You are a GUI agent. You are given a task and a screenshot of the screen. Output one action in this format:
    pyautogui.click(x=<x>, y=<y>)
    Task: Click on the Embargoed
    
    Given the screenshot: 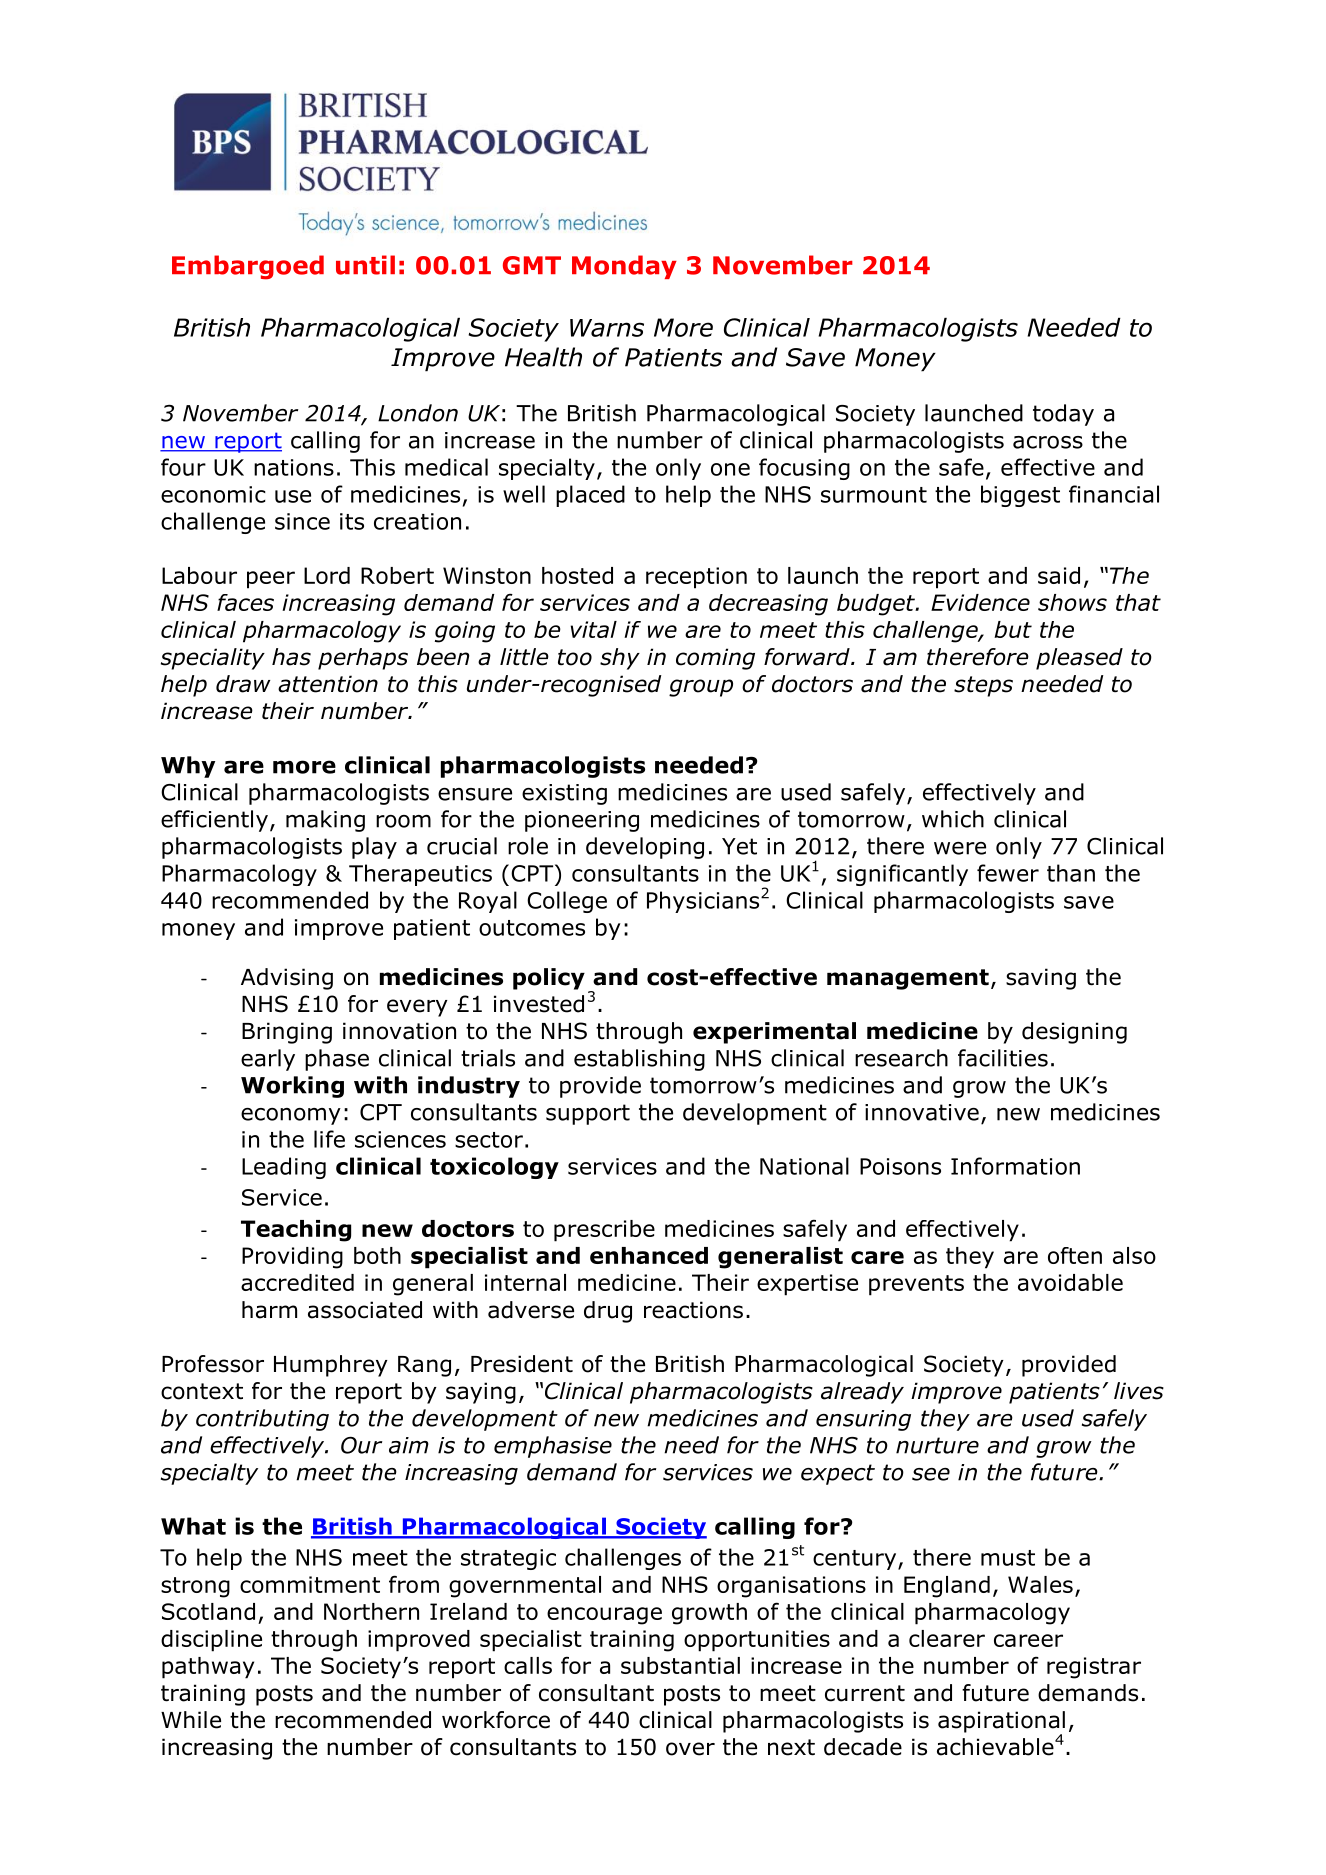 What is the action you would take?
    pyautogui.click(x=248, y=267)
